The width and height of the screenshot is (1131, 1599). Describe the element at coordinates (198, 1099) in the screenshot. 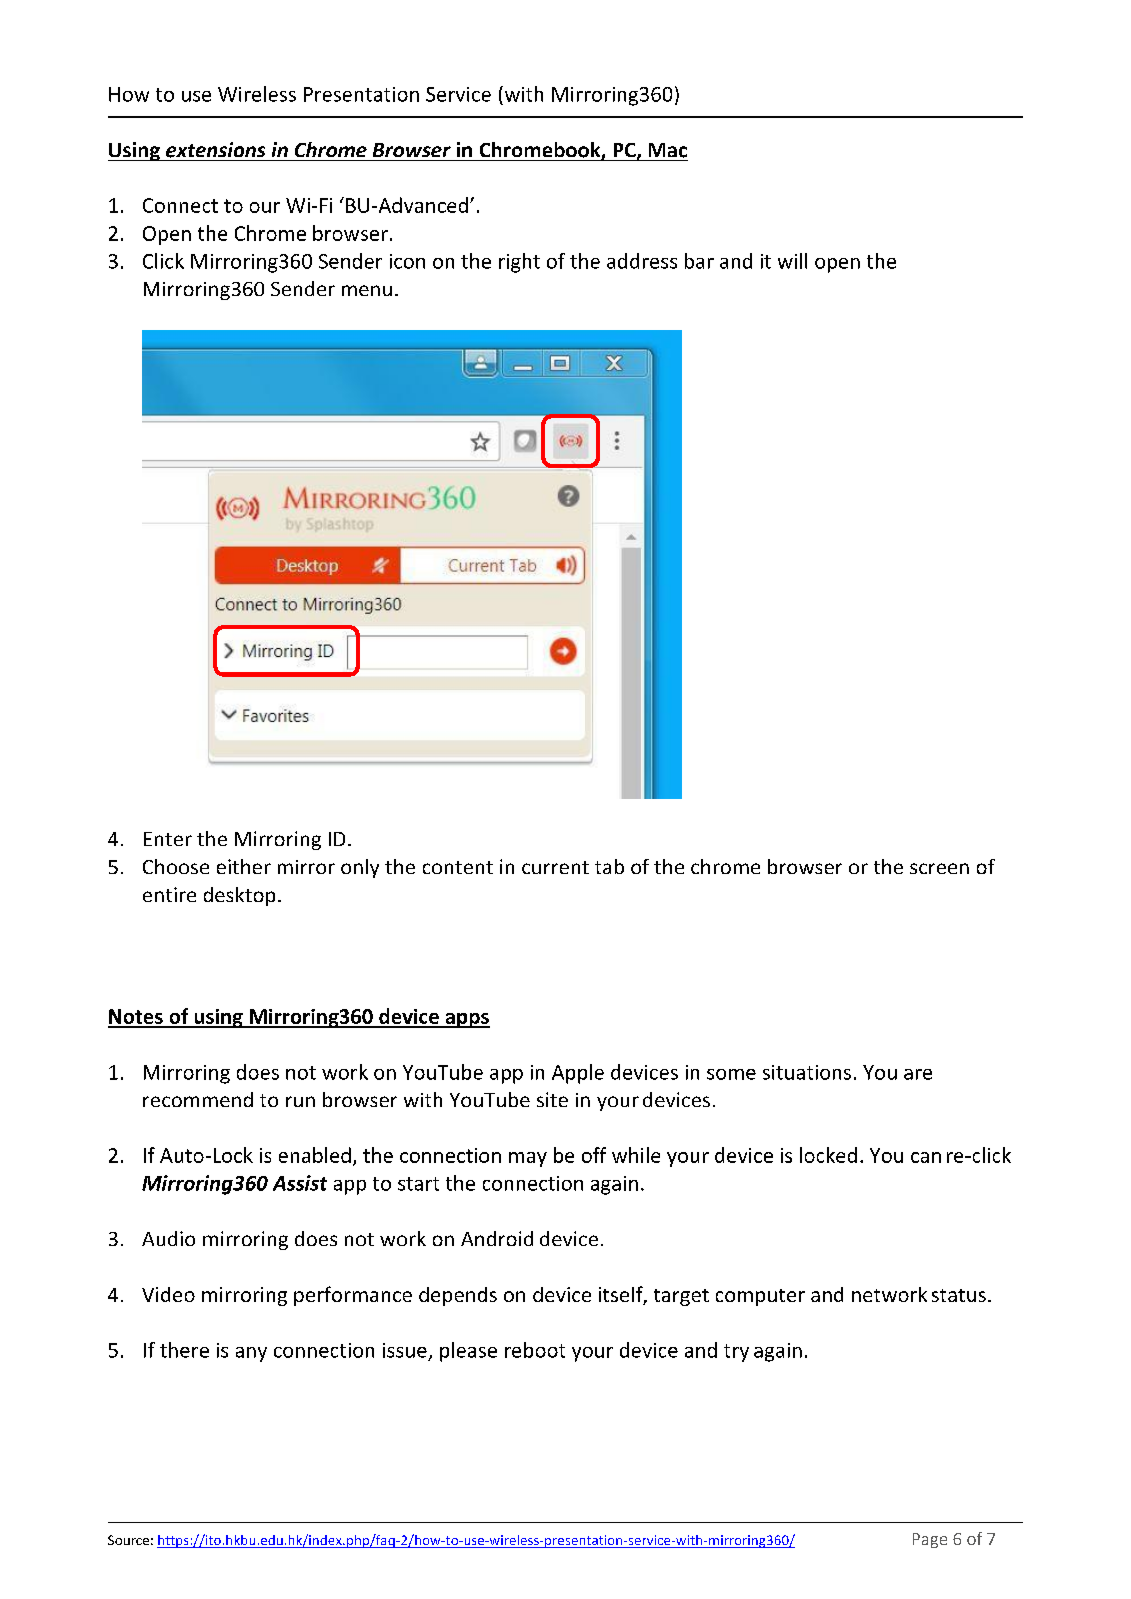

I see `recommend` at that location.
